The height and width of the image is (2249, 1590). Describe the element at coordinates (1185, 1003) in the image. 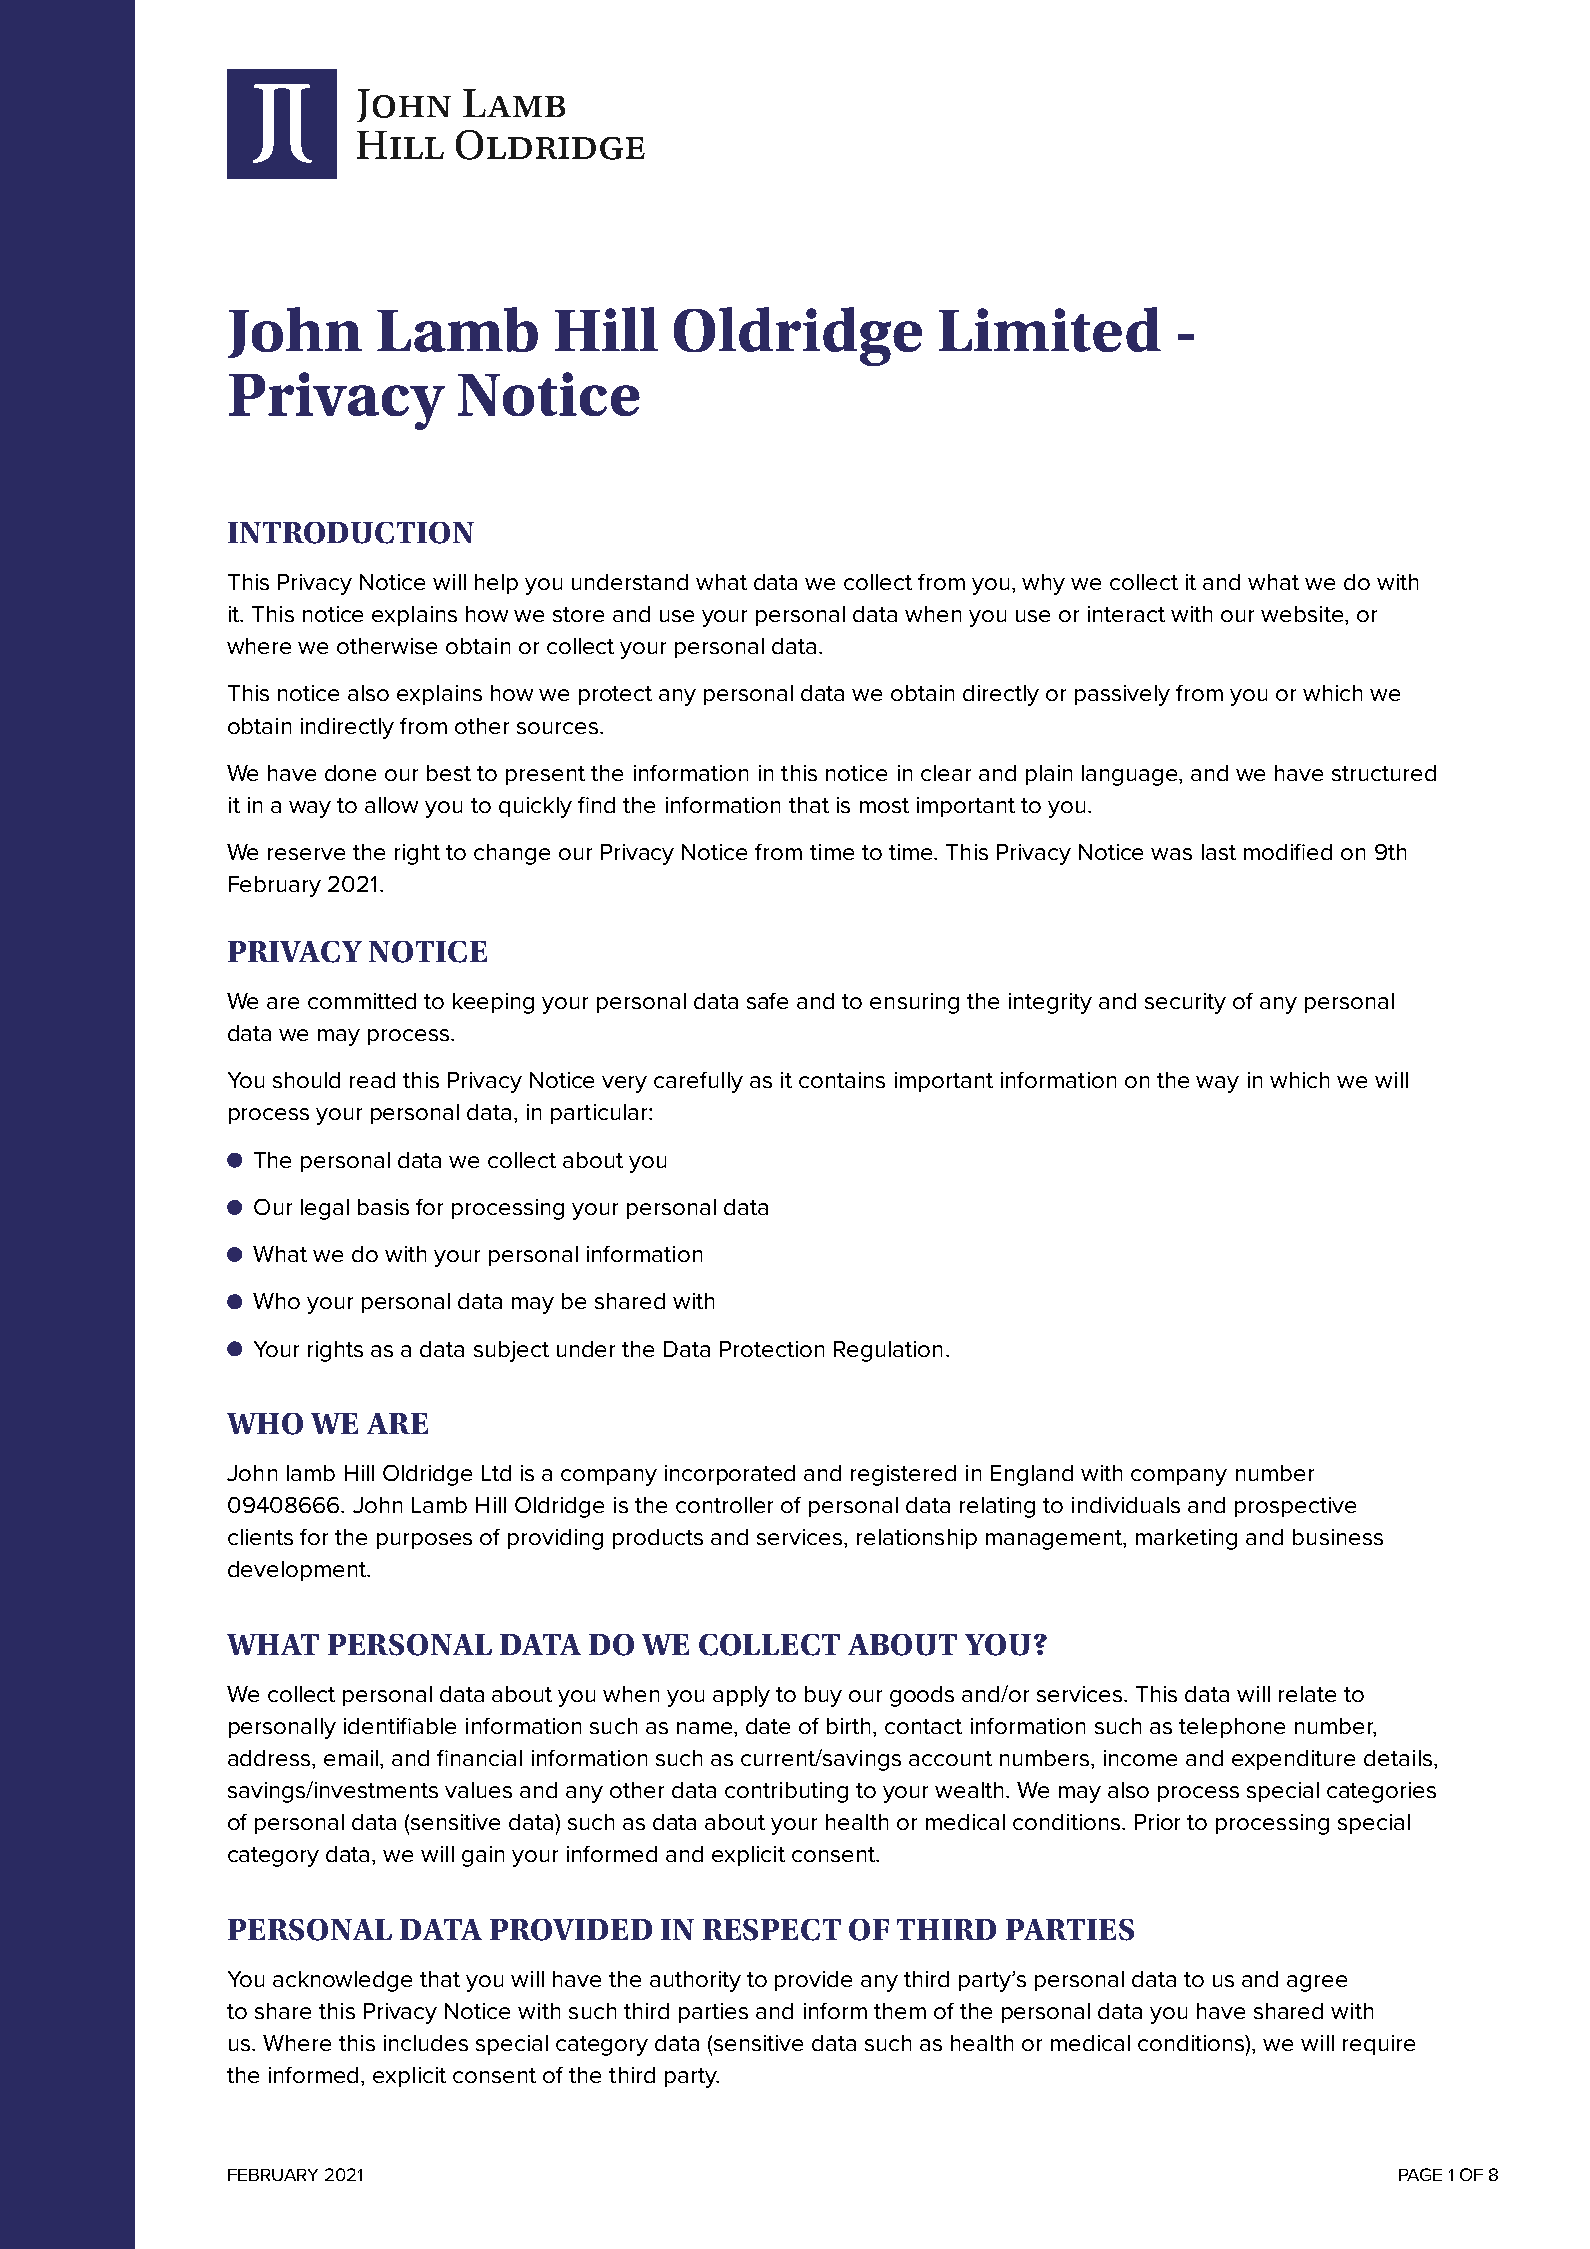

I see `security` at that location.
